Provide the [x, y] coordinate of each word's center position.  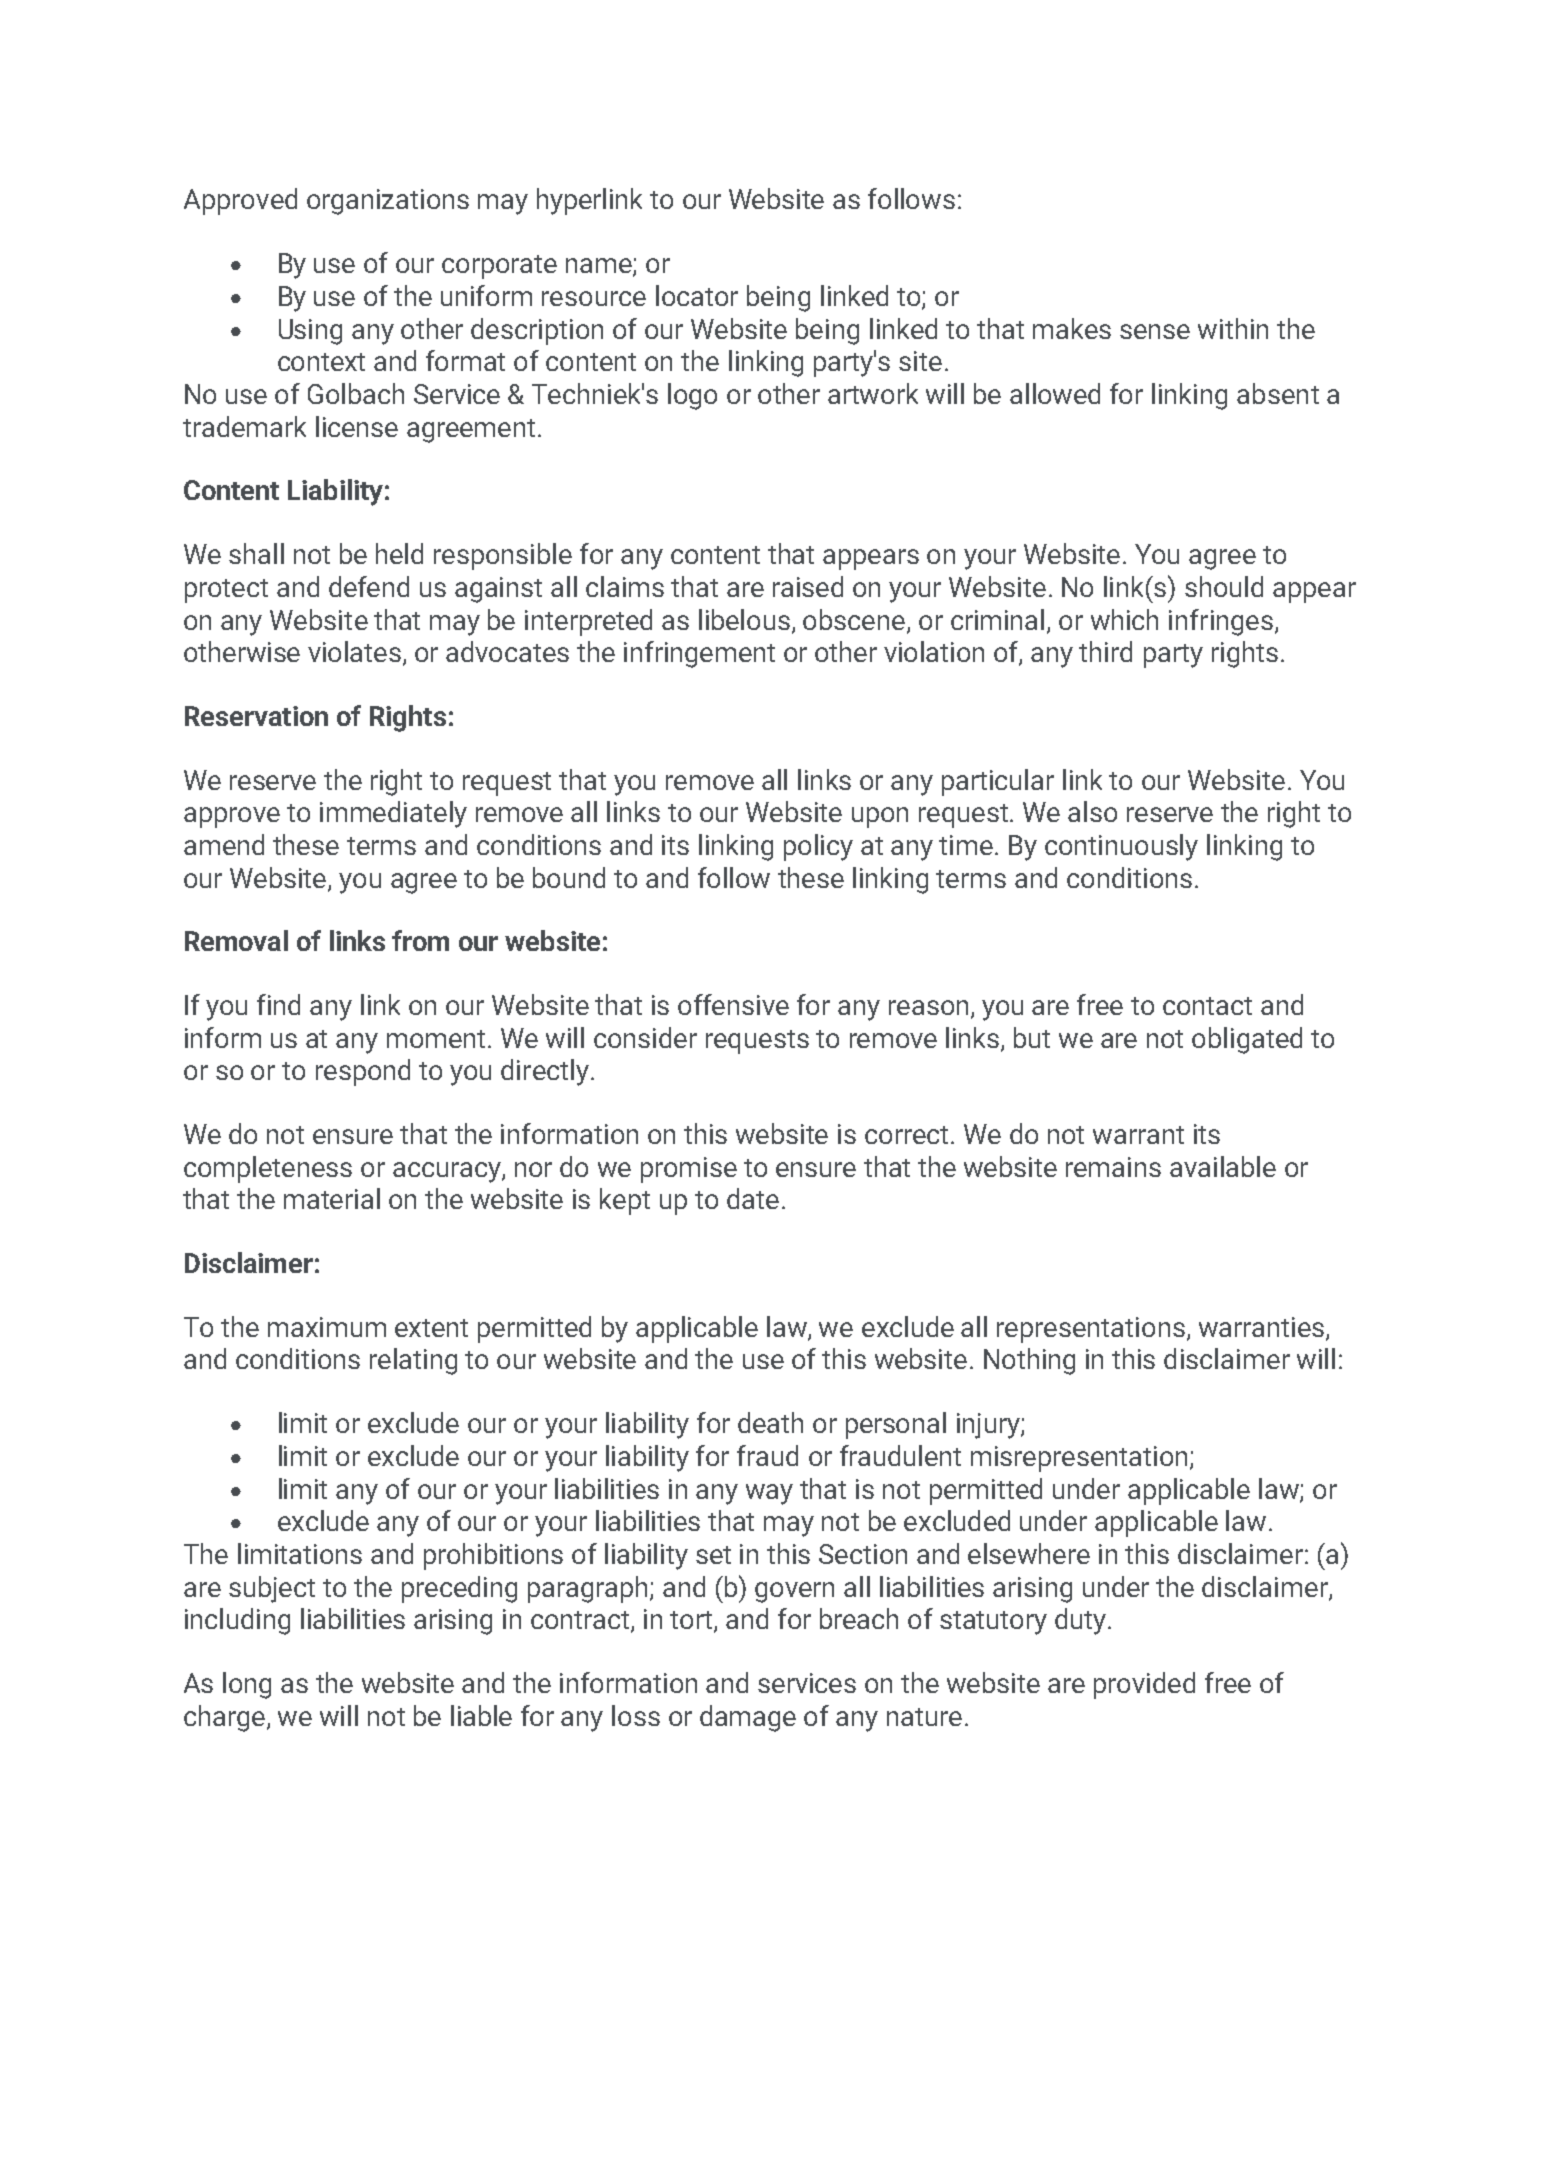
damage [748, 1718]
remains [1113, 1167]
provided [1144, 1685]
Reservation [256, 716]
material [332, 1198]
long [247, 1685]
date [753, 1198]
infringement [699, 654]
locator [697, 295]
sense [1155, 331]
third [1105, 651]
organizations [388, 202]
